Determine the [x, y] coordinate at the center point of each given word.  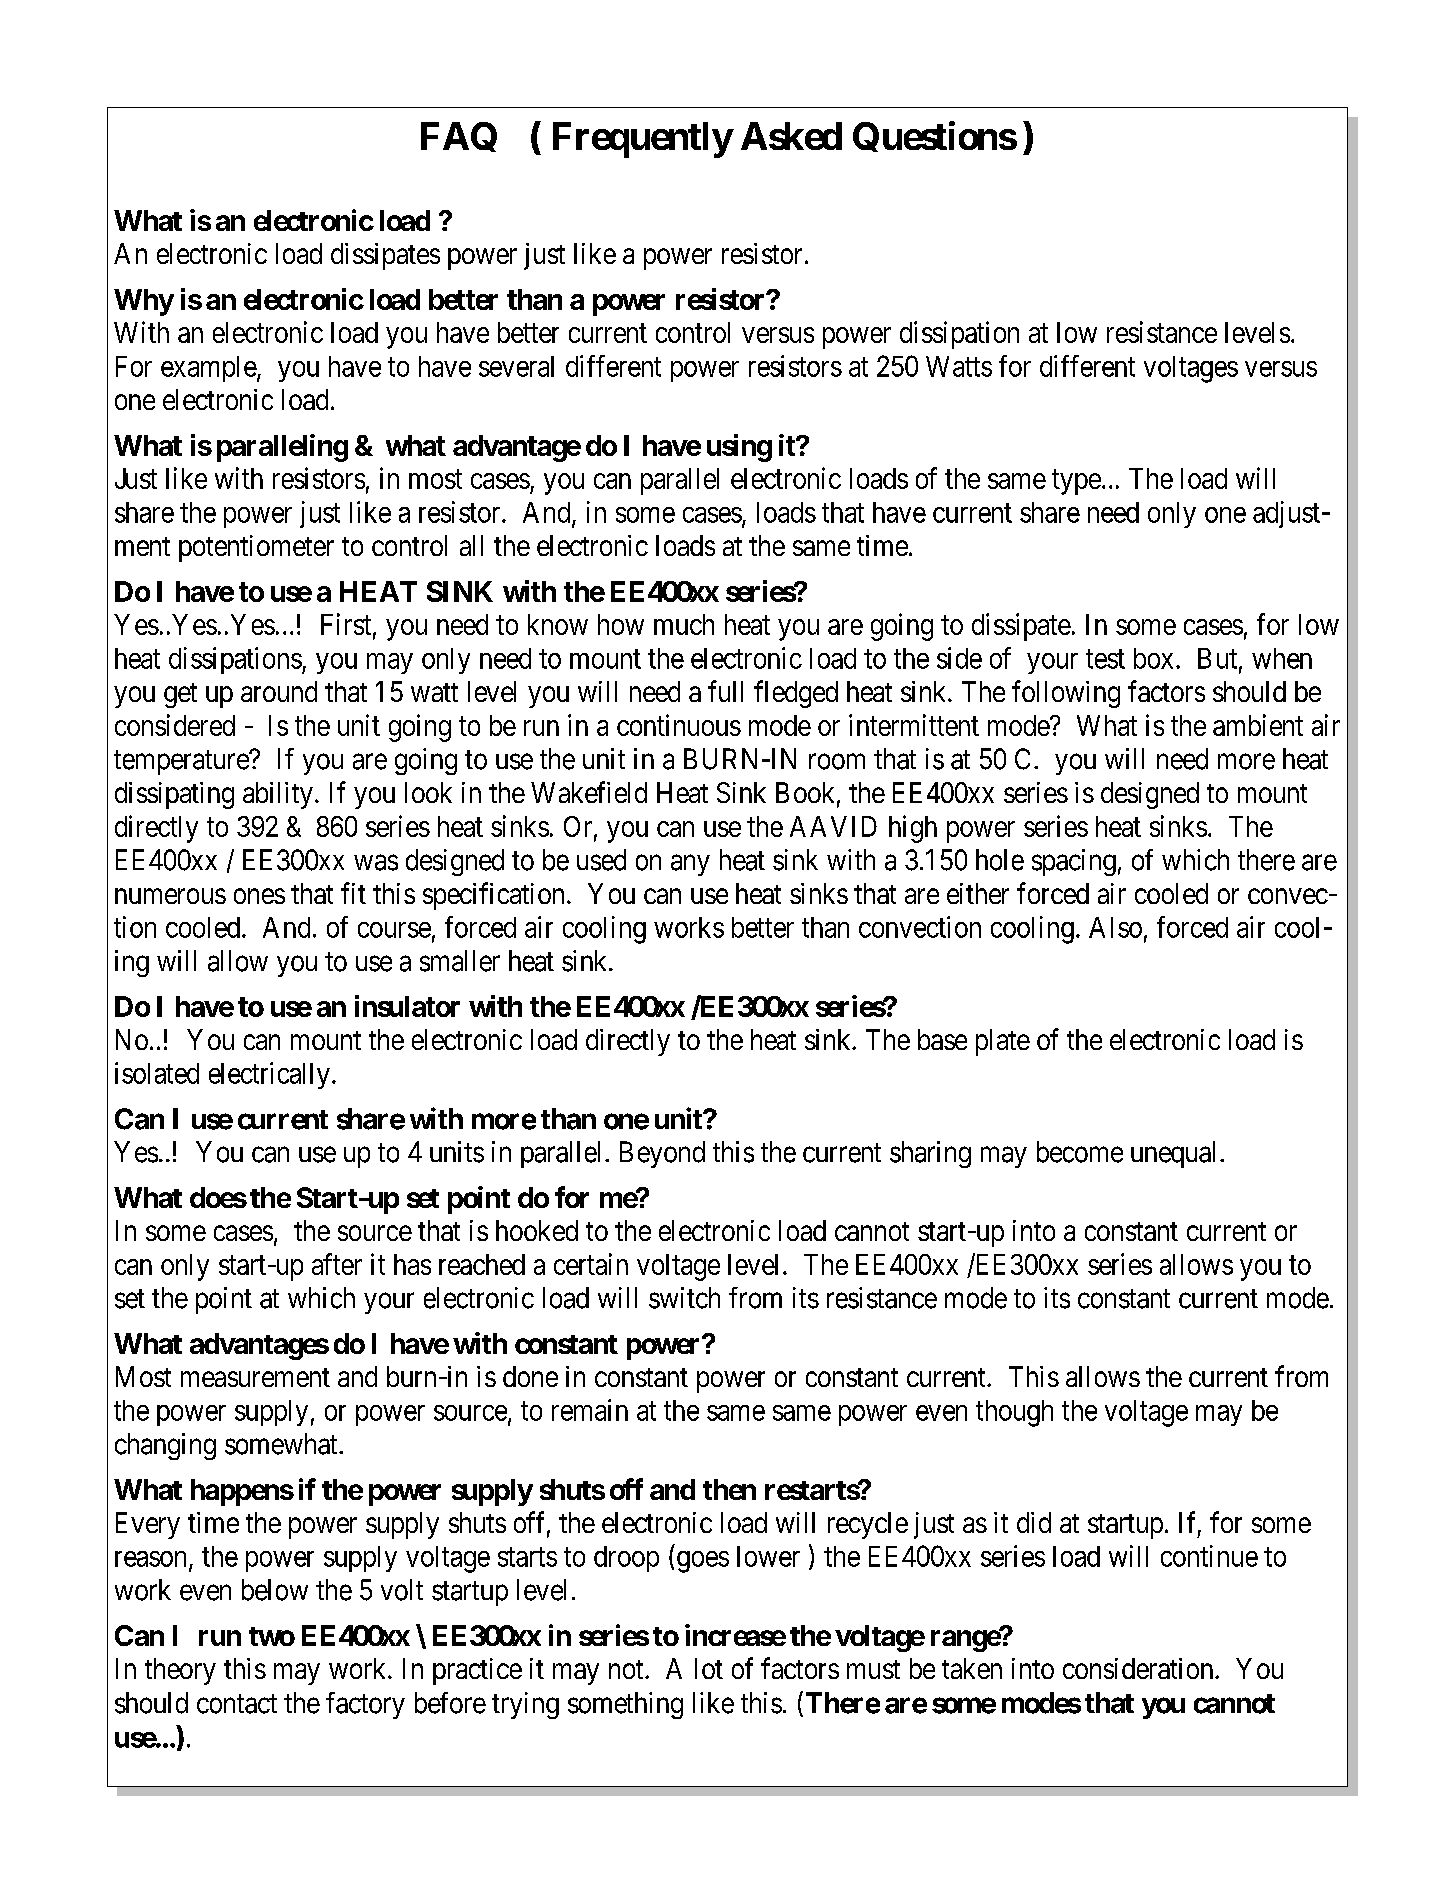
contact [237, 1704]
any [690, 865]
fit [353, 893]
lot [709, 1668]
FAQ [459, 137]
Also [1115, 927]
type [1076, 482]
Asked [791, 136]
